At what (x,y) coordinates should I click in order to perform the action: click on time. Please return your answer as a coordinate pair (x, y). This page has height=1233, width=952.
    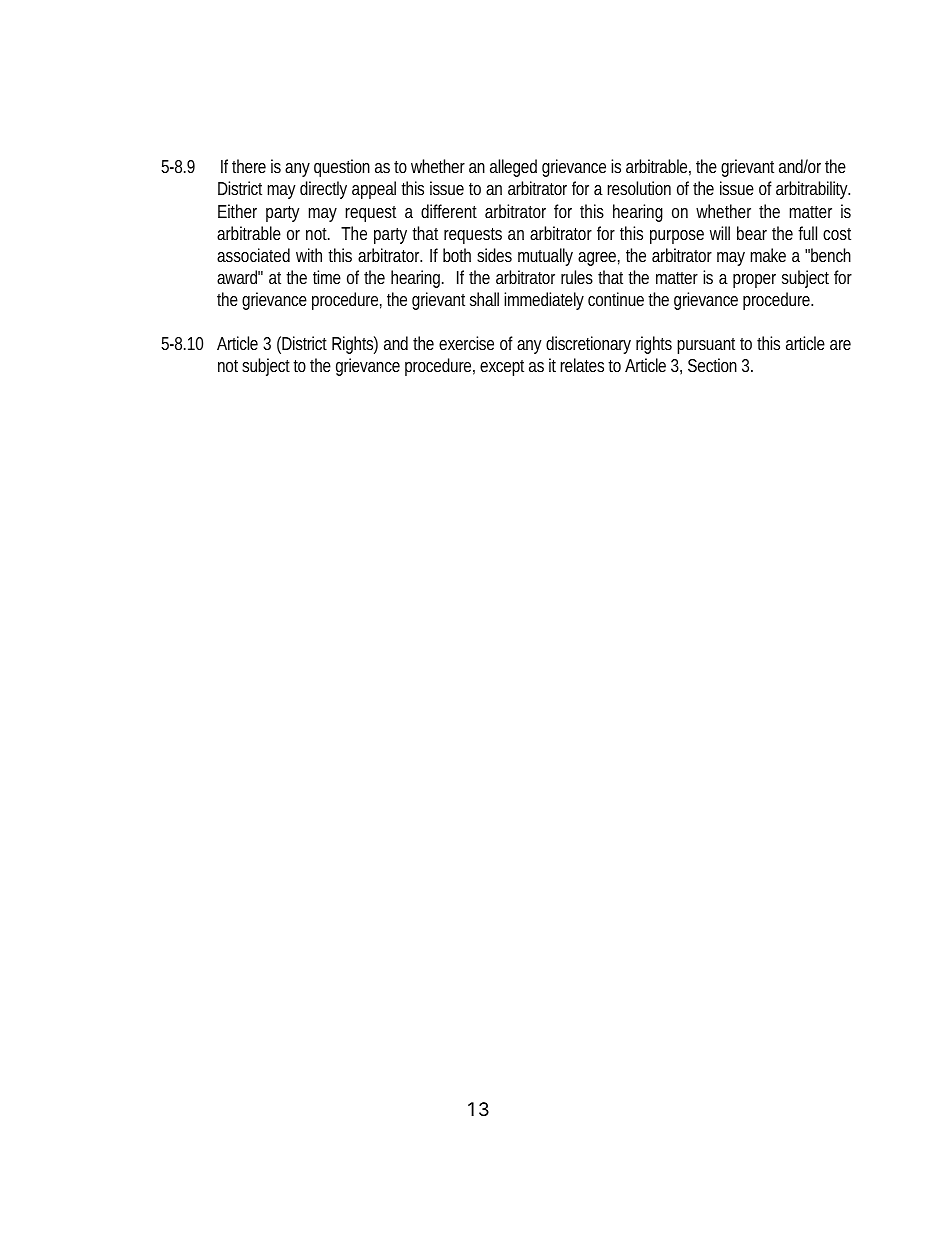
    Looking at the image, I should click on (327, 277).
